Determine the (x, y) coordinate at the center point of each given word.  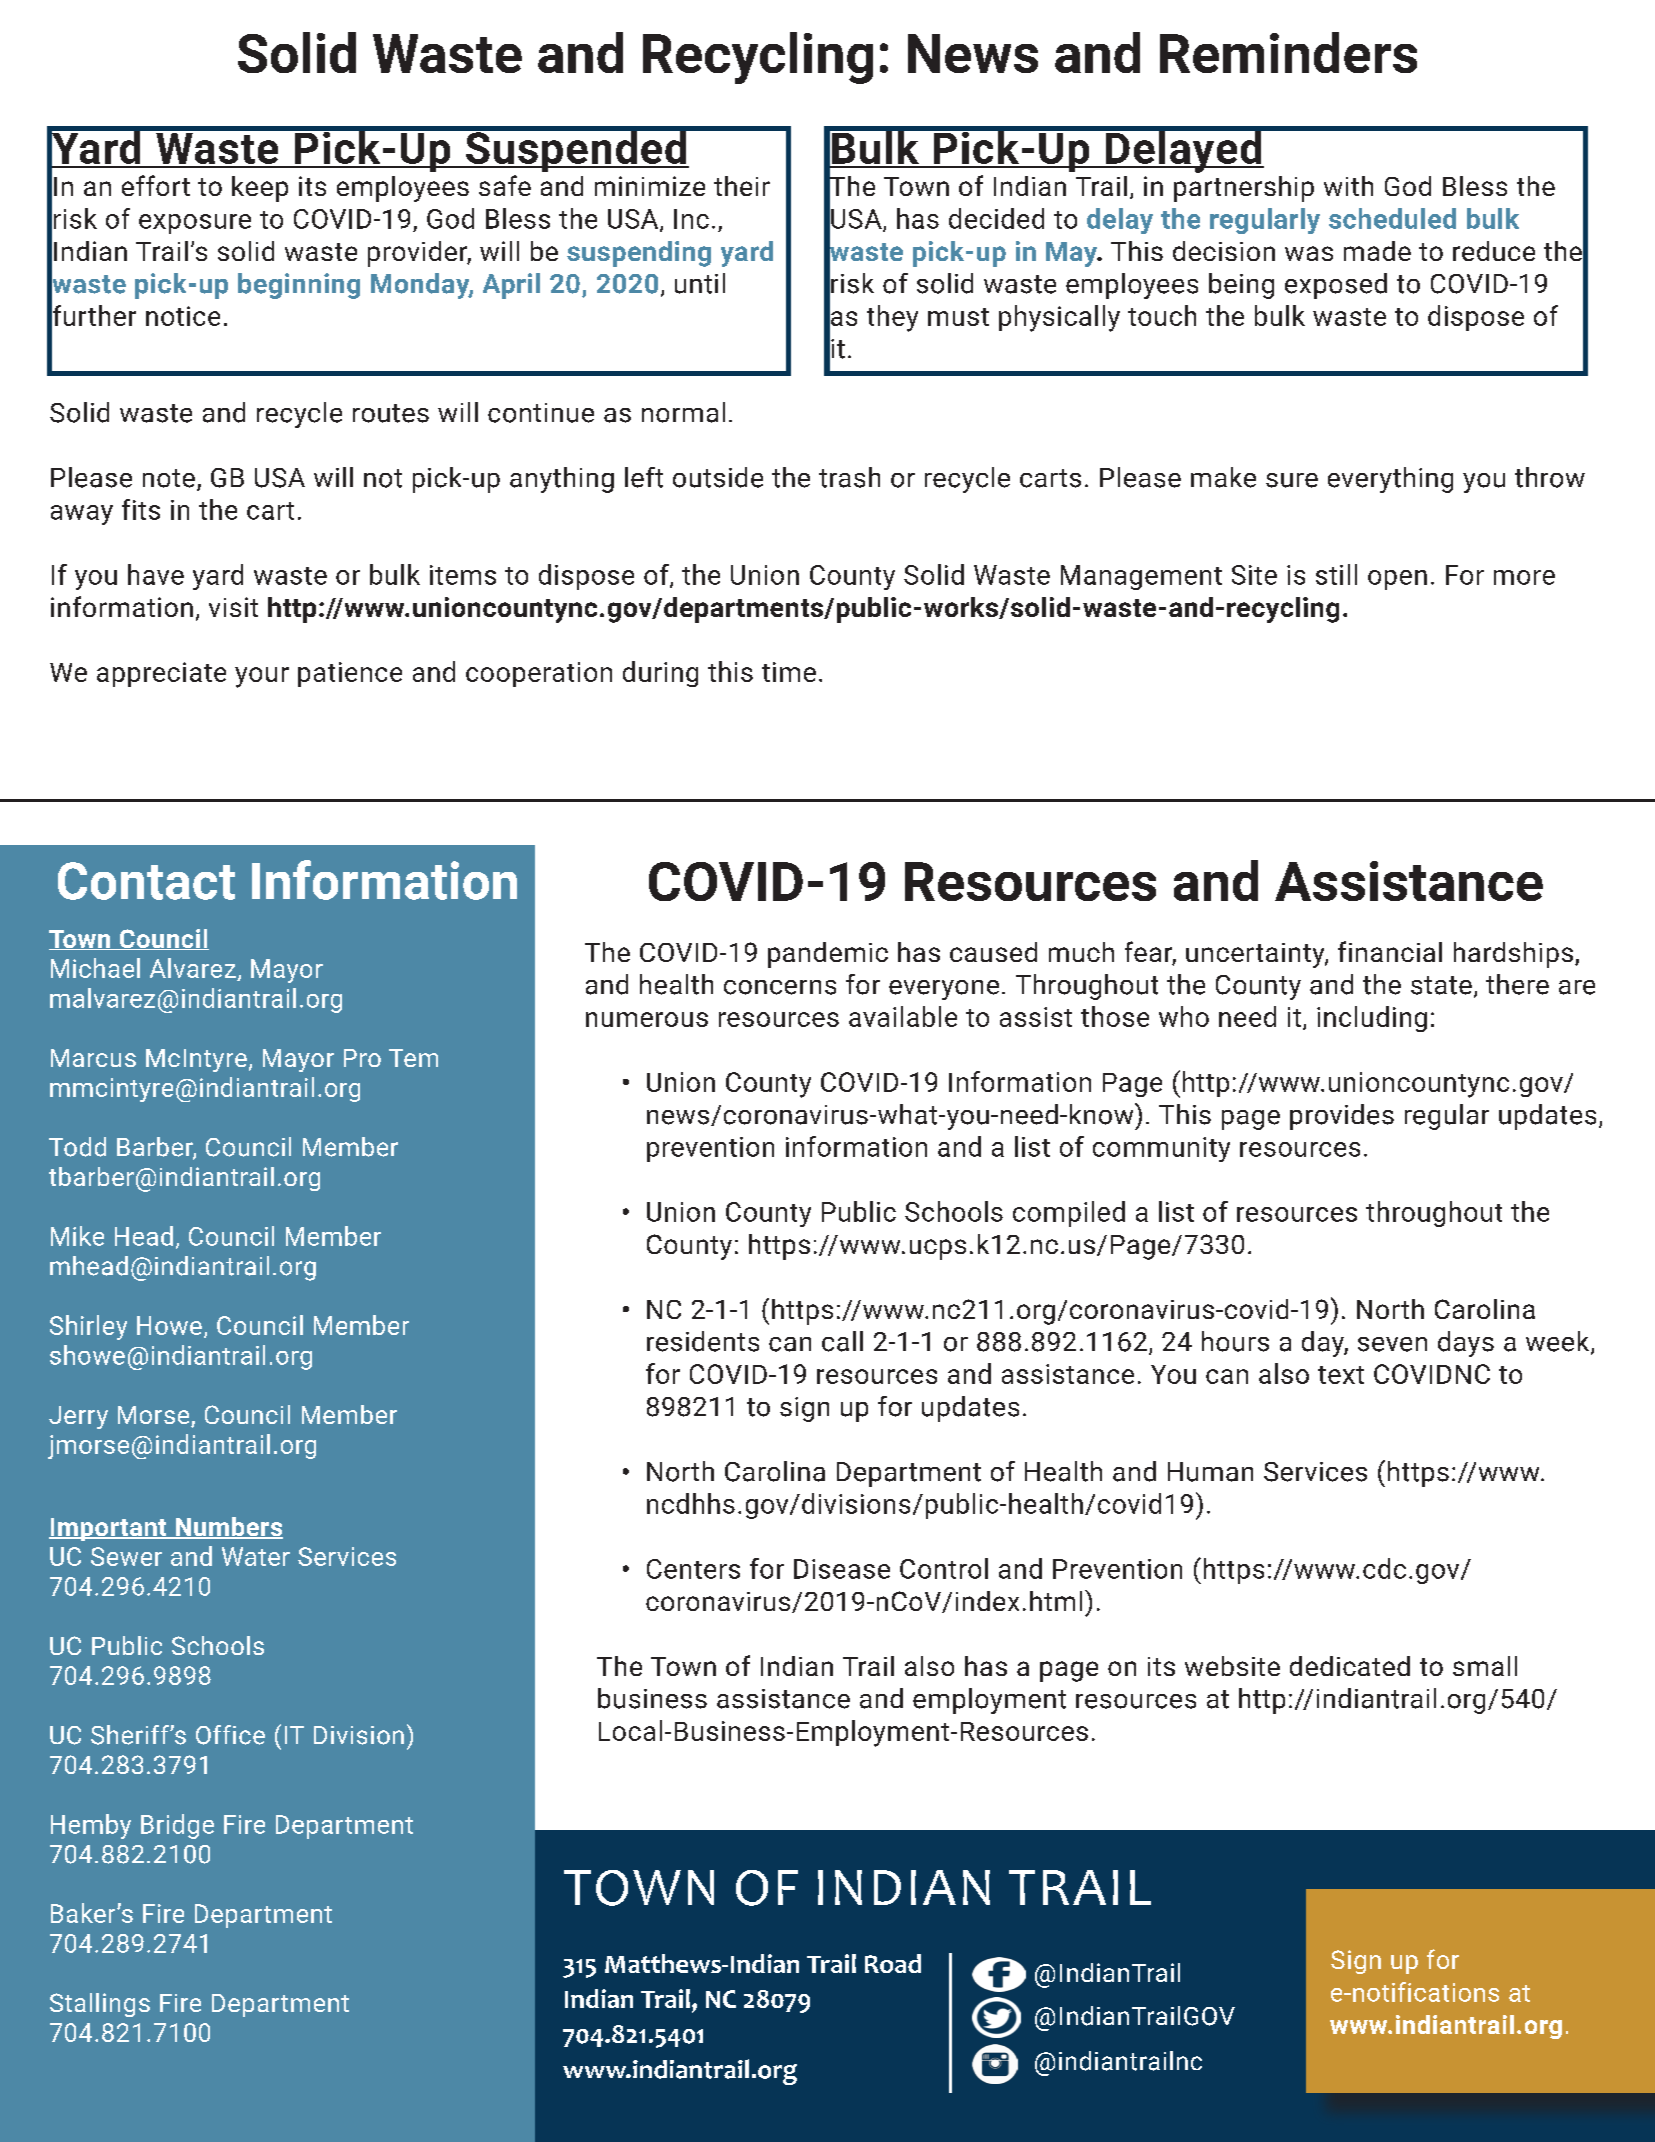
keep (260, 189)
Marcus (93, 1058)
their (742, 186)
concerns (780, 987)
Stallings (100, 2005)
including (1372, 1019)
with (1348, 186)
